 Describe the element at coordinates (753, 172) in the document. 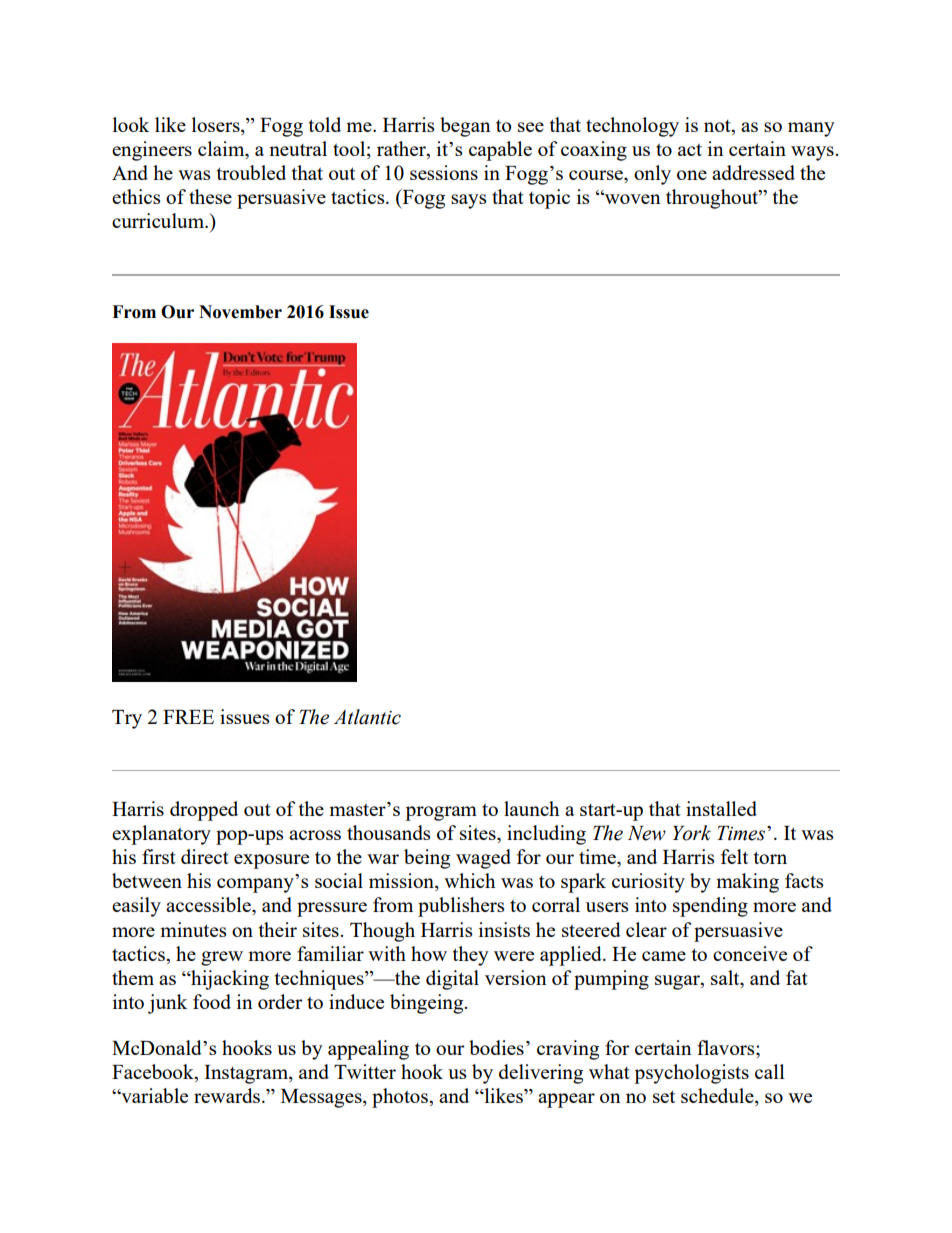

I see `addressed` at that location.
